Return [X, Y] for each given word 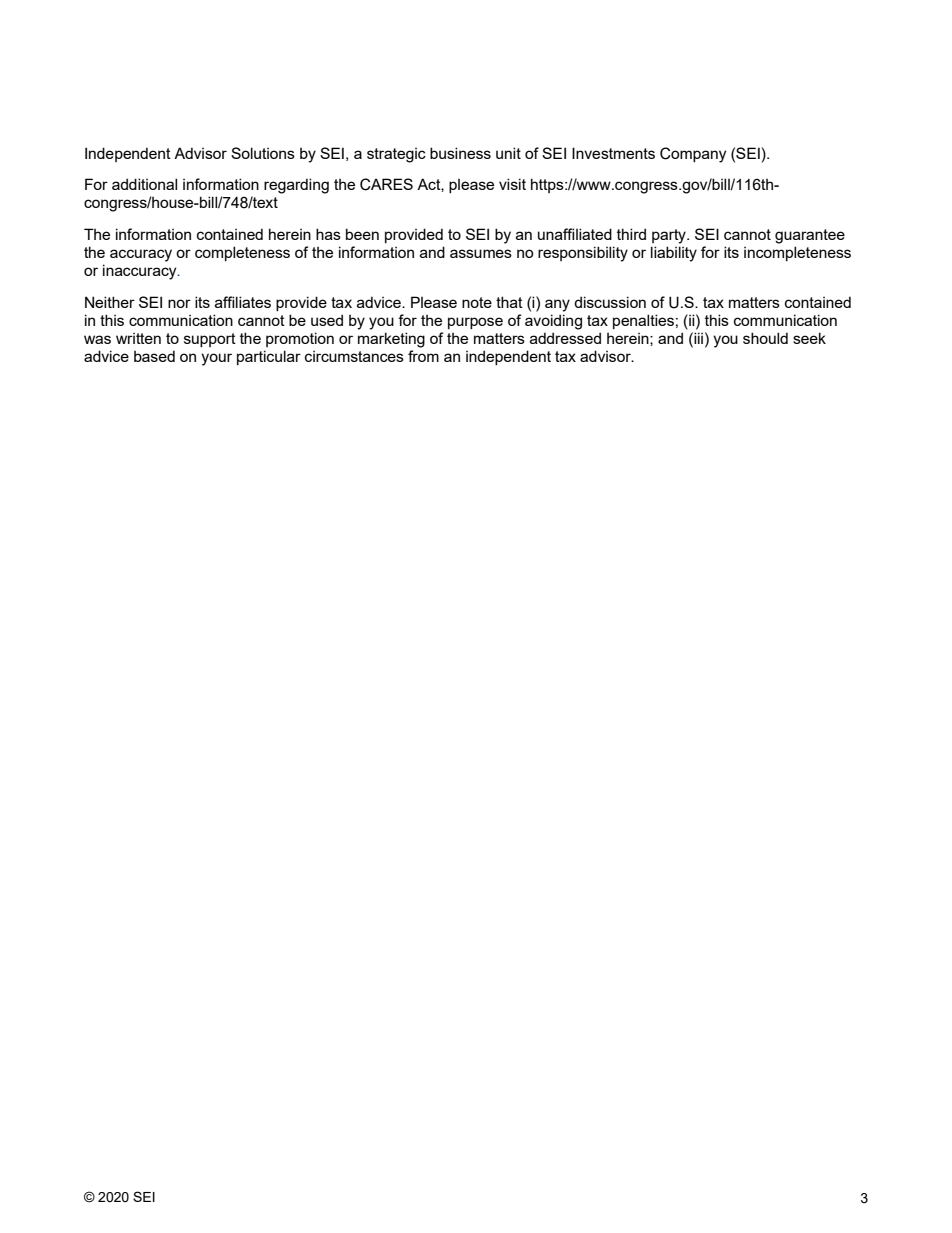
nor [179, 303]
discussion [610, 302]
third [631, 234]
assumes [481, 253]
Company [693, 155]
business [460, 153]
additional [144, 184]
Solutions [263, 153]
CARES [386, 184]
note [477, 302]
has [328, 234]
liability [674, 254]
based [154, 356]
